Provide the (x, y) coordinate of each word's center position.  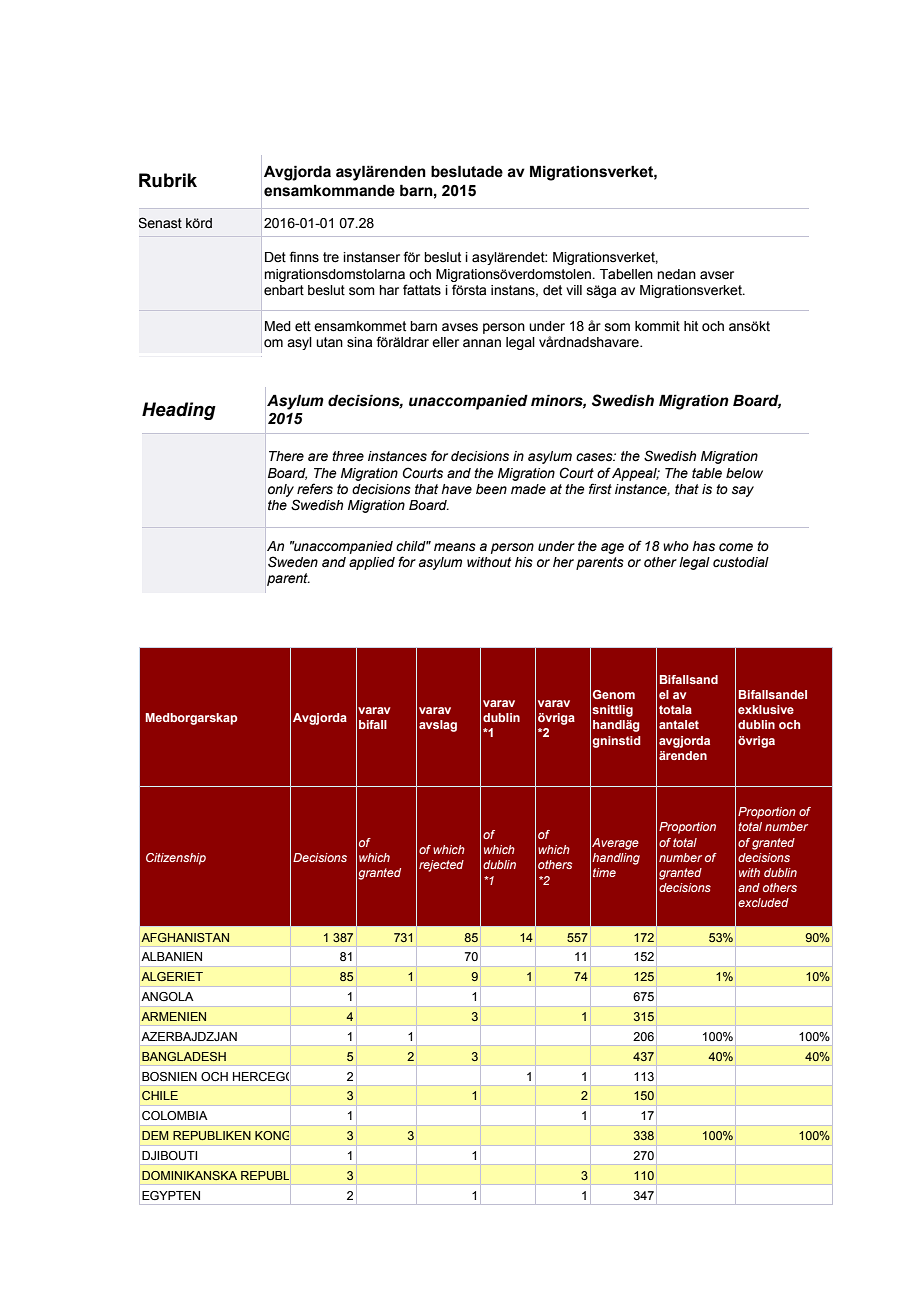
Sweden (293, 562)
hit (691, 326)
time (604, 872)
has (703, 546)
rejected (441, 866)
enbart (284, 290)
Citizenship (176, 859)
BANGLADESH (184, 1056)
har (389, 290)
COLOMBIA (175, 1115)
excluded (763, 902)
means (455, 547)
